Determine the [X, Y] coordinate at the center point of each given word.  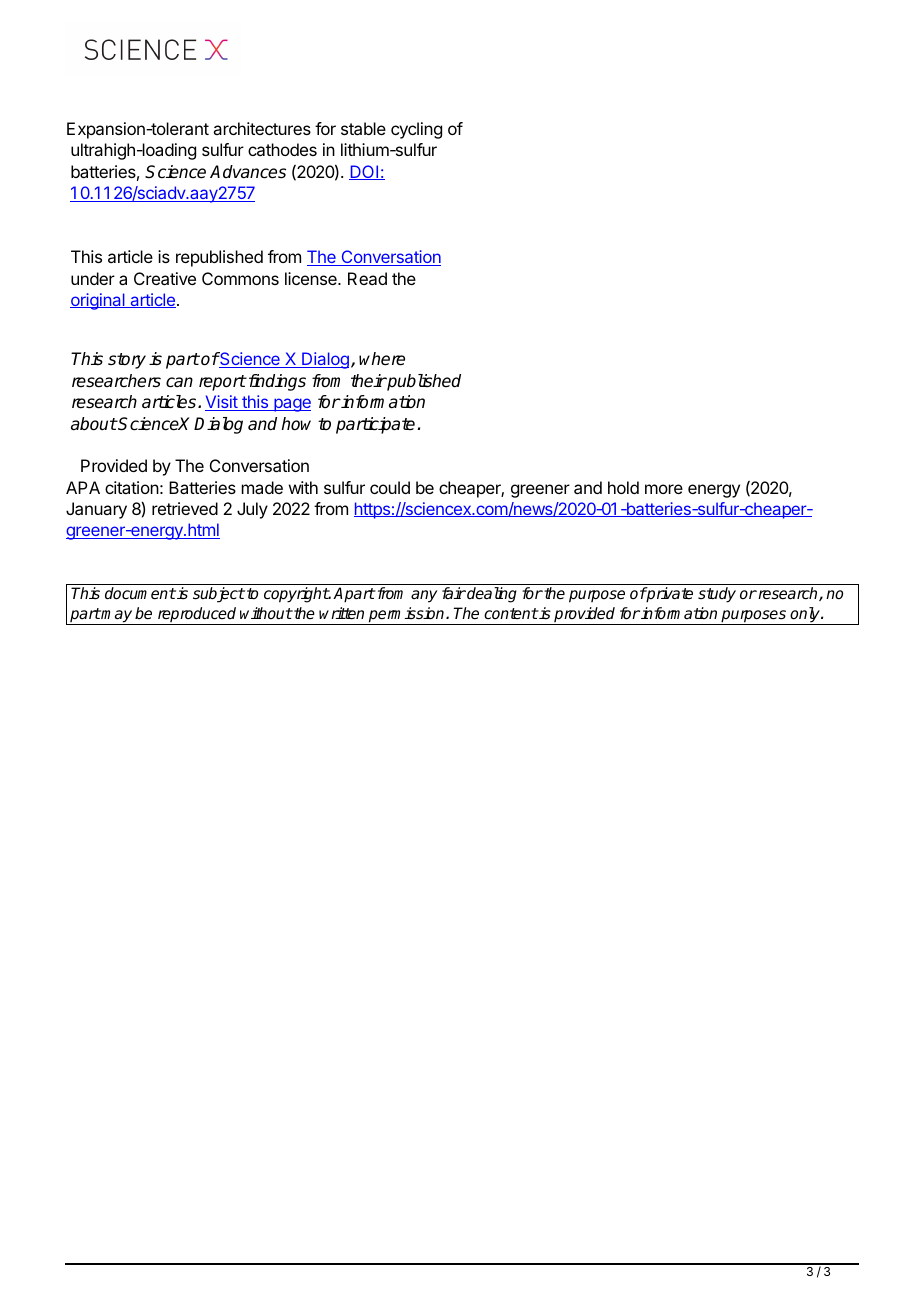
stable [363, 128]
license [312, 278]
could [390, 487]
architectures [262, 128]
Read [367, 278]
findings [276, 382]
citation [132, 487]
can [179, 382]
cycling [416, 130]
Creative [165, 278]
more [664, 489]
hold [623, 487]
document [140, 593]
